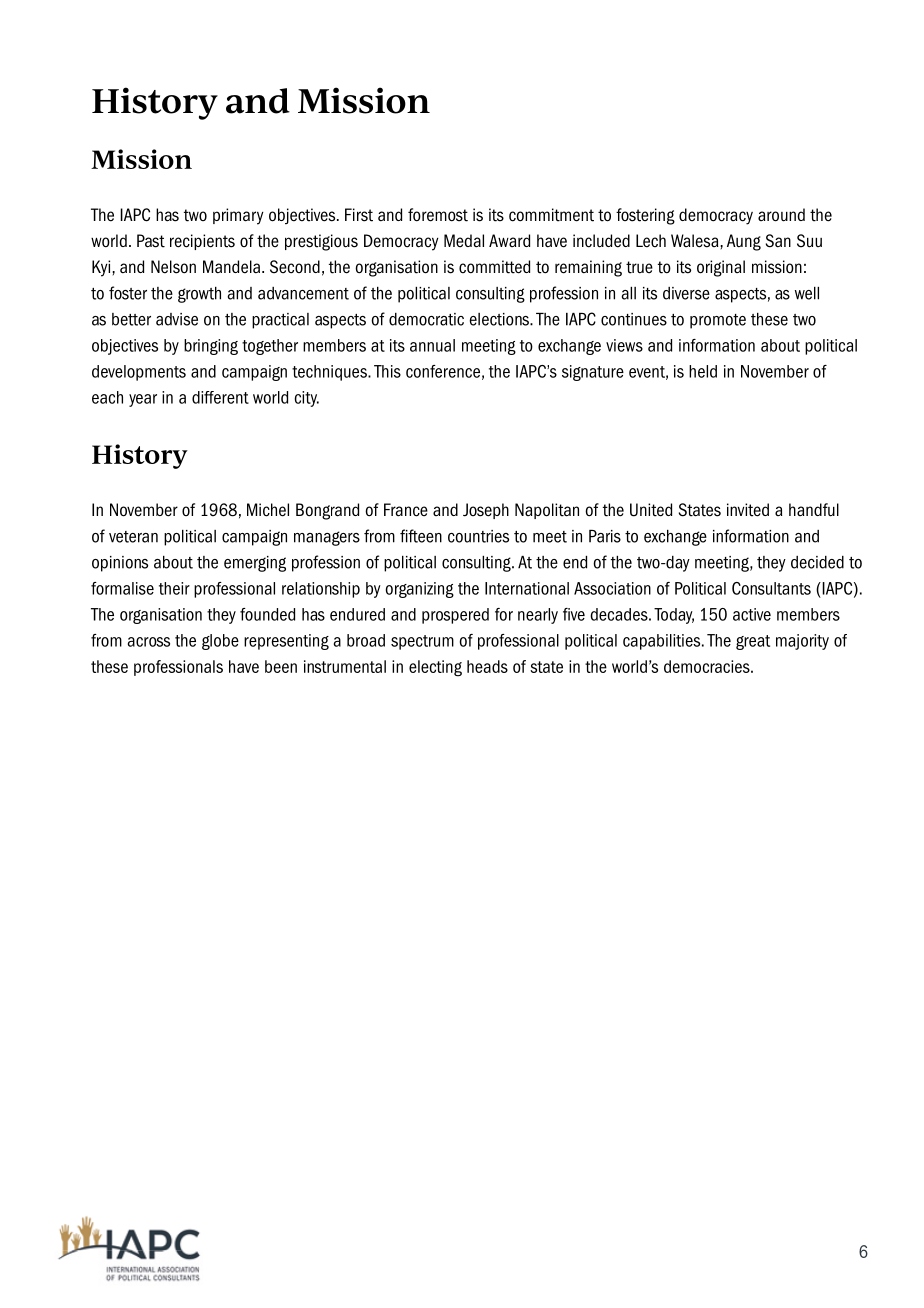  Describe the element at coordinates (139, 373) in the page. I see `developments` at that location.
